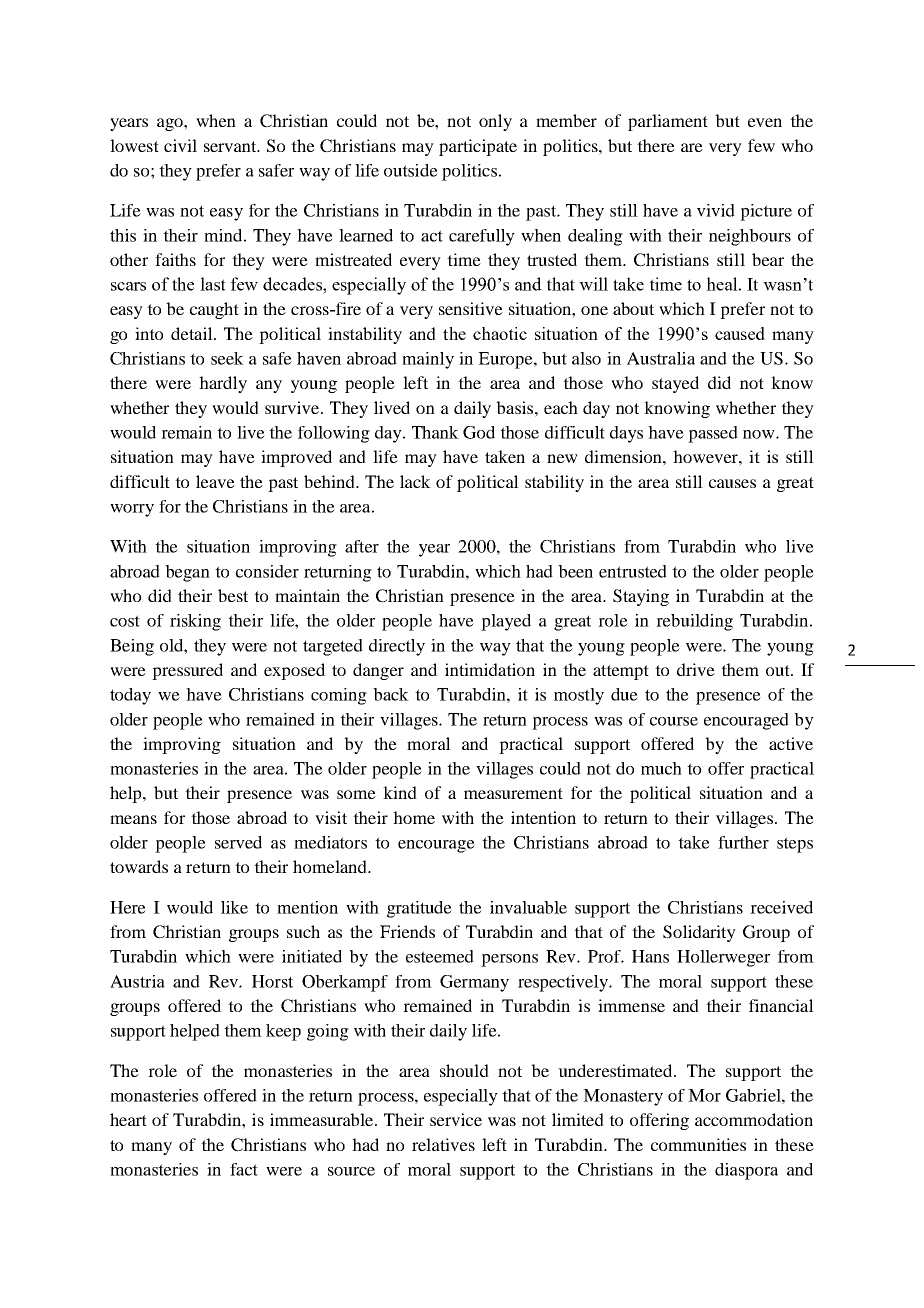 The width and height of the image is (924, 1308). Describe the element at coordinates (732, 483) in the image. I see `causes` at that location.
